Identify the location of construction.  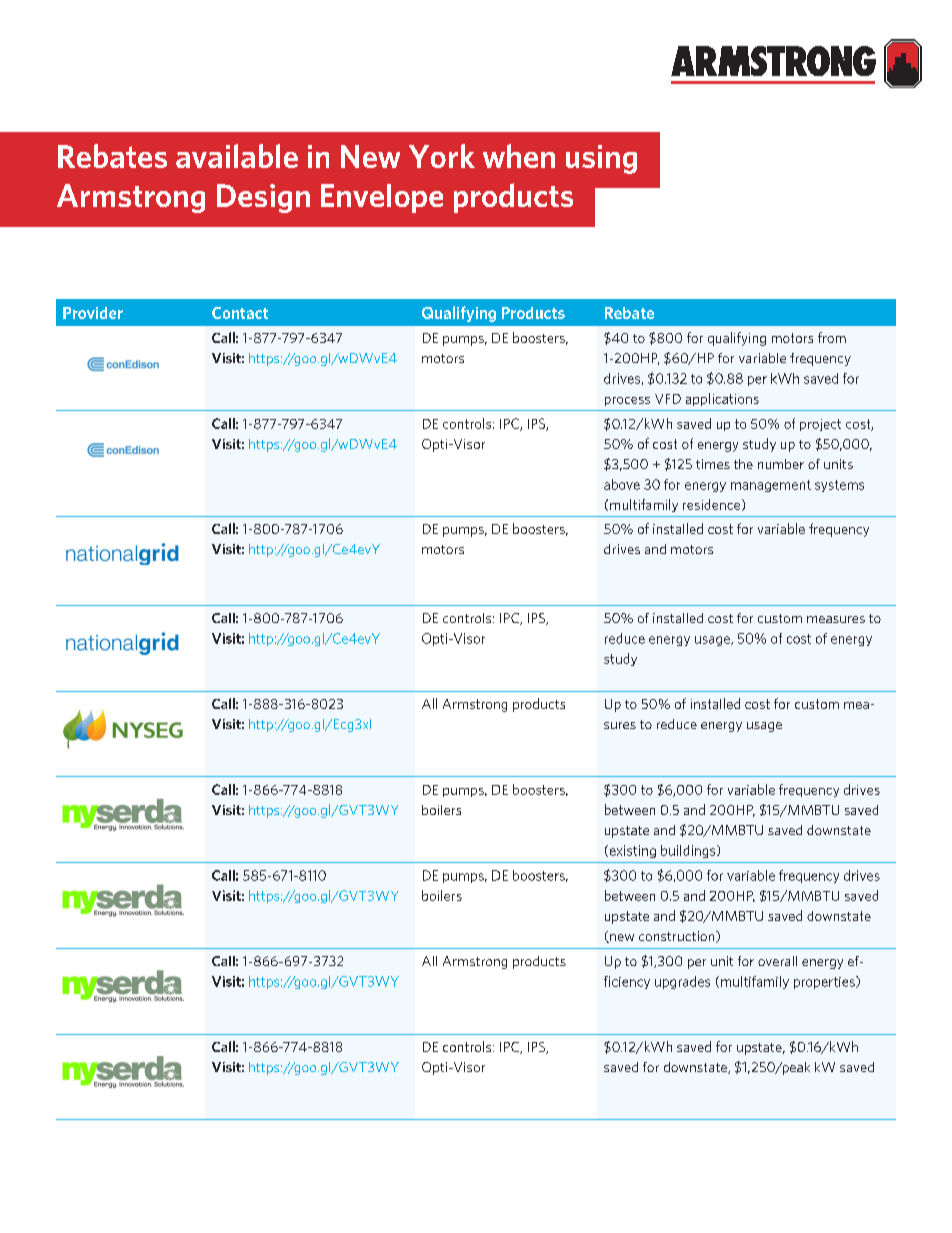
(678, 937).
